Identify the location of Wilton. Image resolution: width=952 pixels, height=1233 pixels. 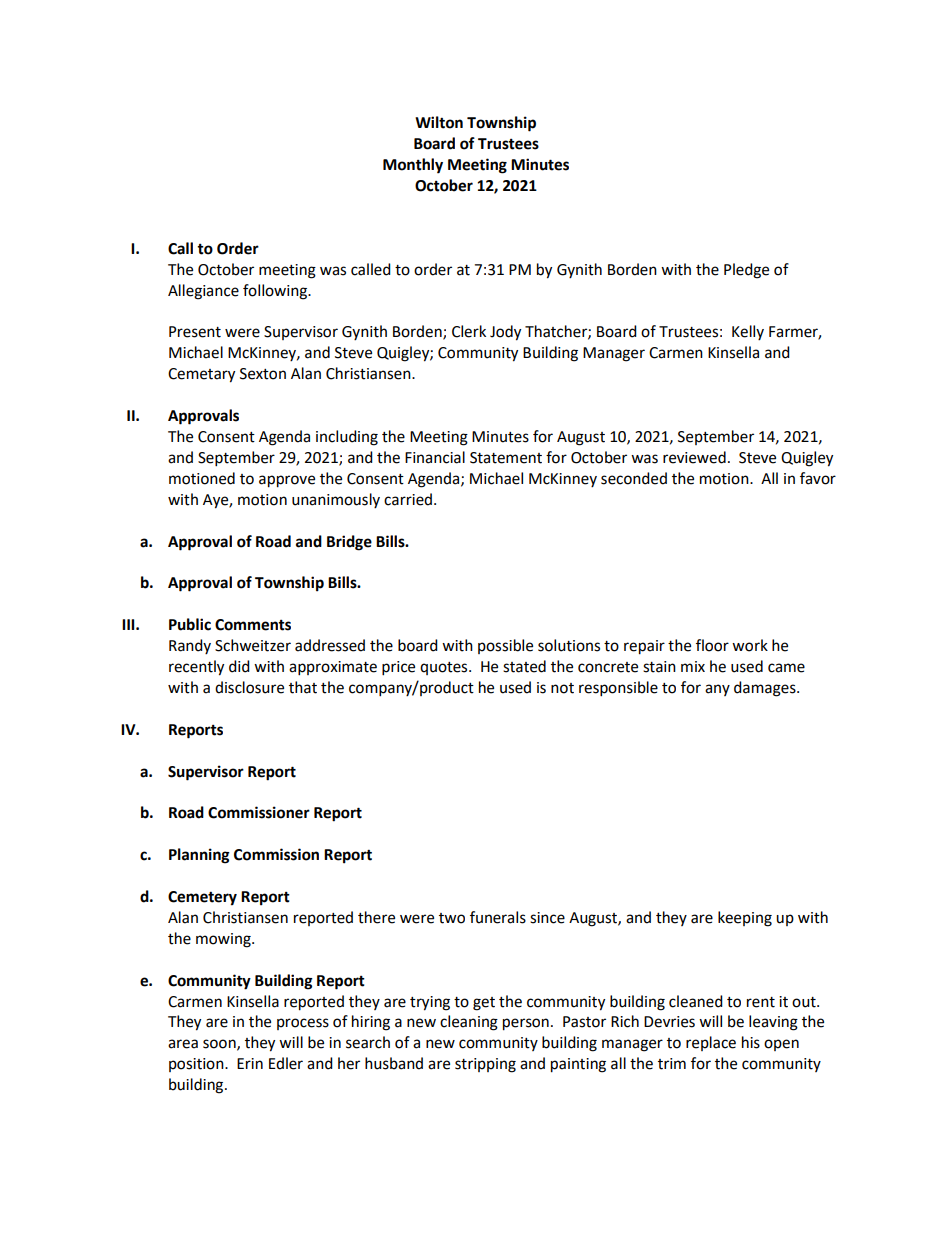
(439, 122).
